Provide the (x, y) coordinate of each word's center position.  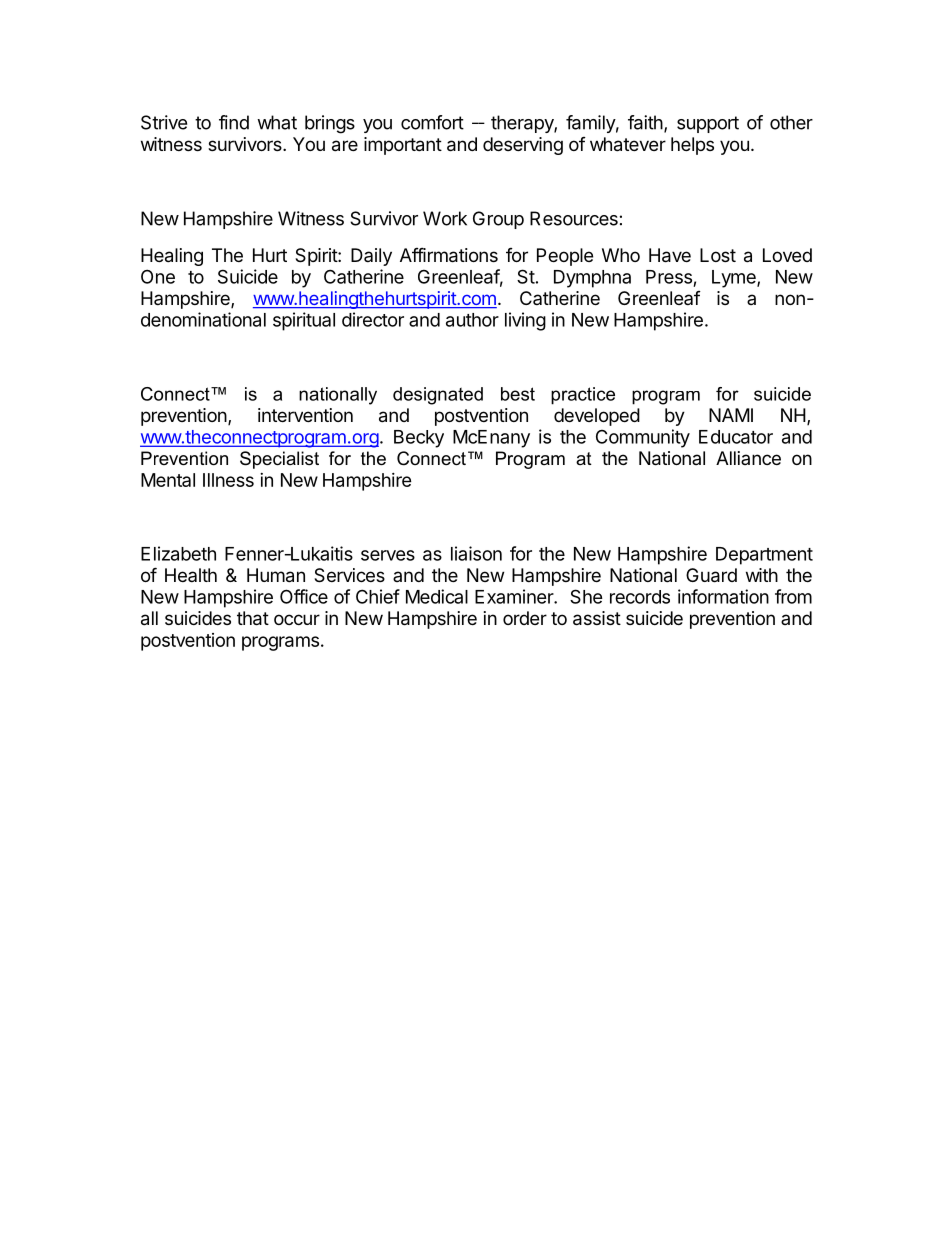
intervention (305, 415)
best (518, 394)
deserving (523, 146)
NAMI (731, 415)
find (234, 122)
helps (692, 146)
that (253, 618)
